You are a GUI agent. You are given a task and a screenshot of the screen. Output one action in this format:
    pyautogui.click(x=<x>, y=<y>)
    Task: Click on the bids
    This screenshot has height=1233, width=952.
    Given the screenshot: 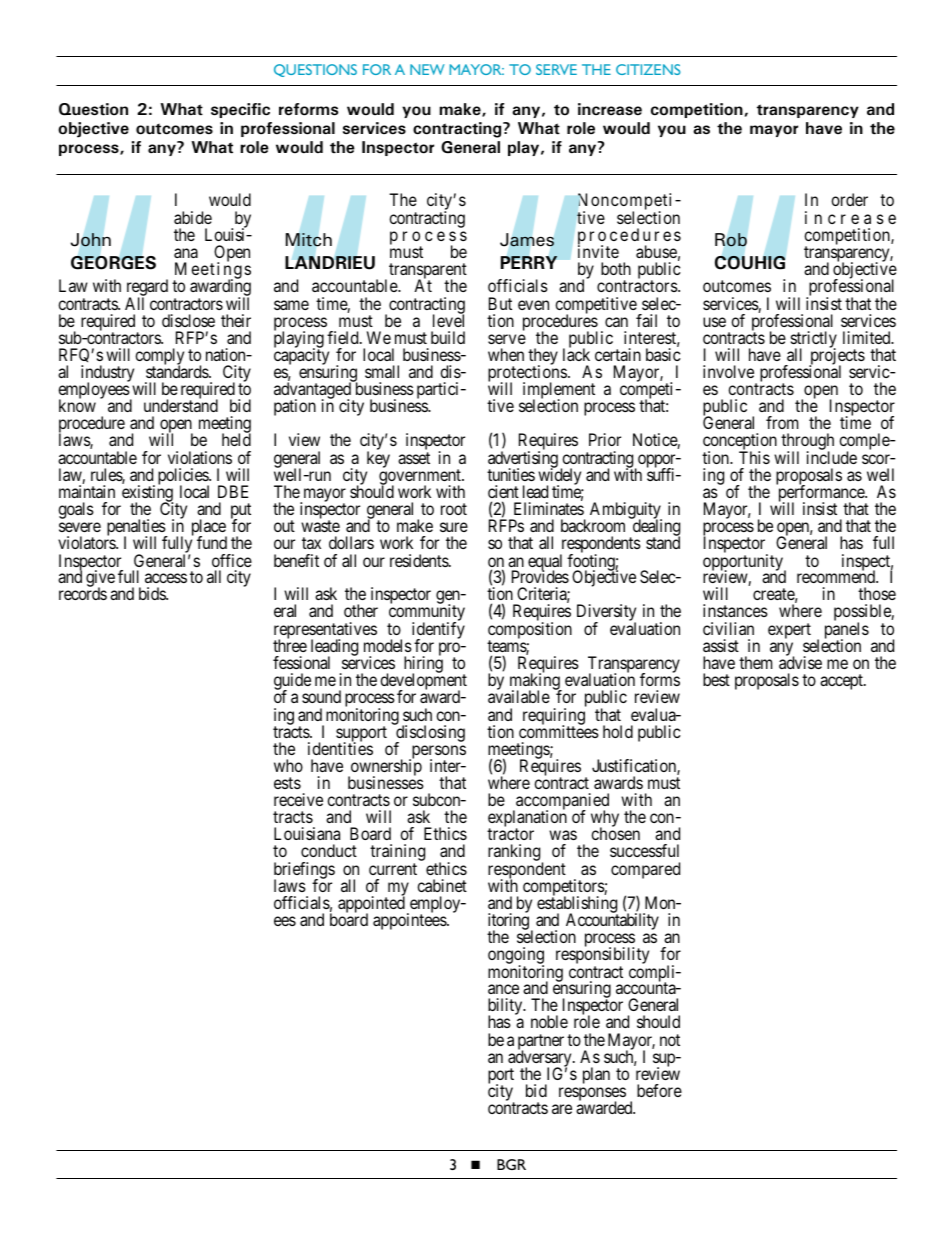 What is the action you would take?
    pyautogui.click(x=153, y=593)
